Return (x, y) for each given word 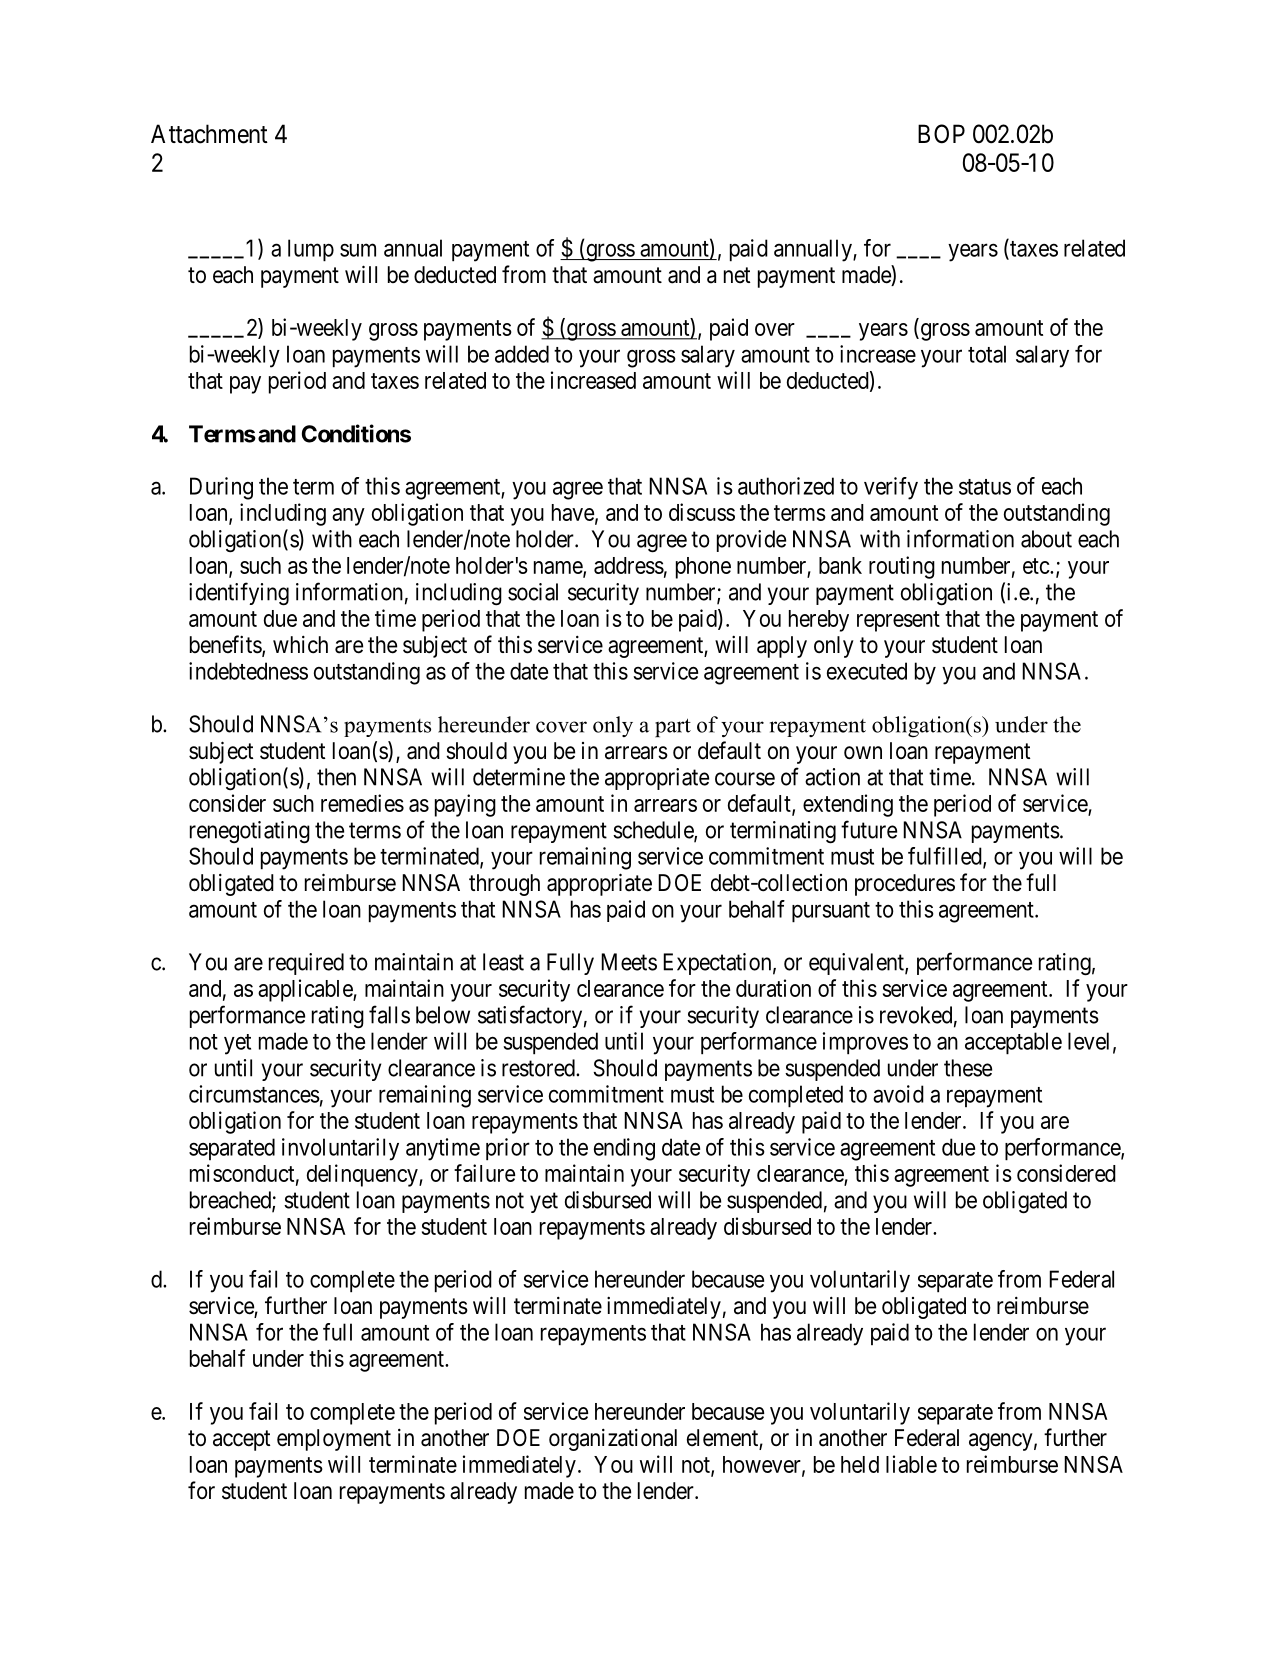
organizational (613, 1440)
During (221, 488)
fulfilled (946, 857)
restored (539, 1068)
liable (911, 1464)
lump (311, 250)
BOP (941, 134)
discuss (702, 512)
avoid (898, 1094)
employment (334, 1440)
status (985, 487)
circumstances (254, 1094)
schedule (654, 831)
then (336, 777)
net (737, 275)
